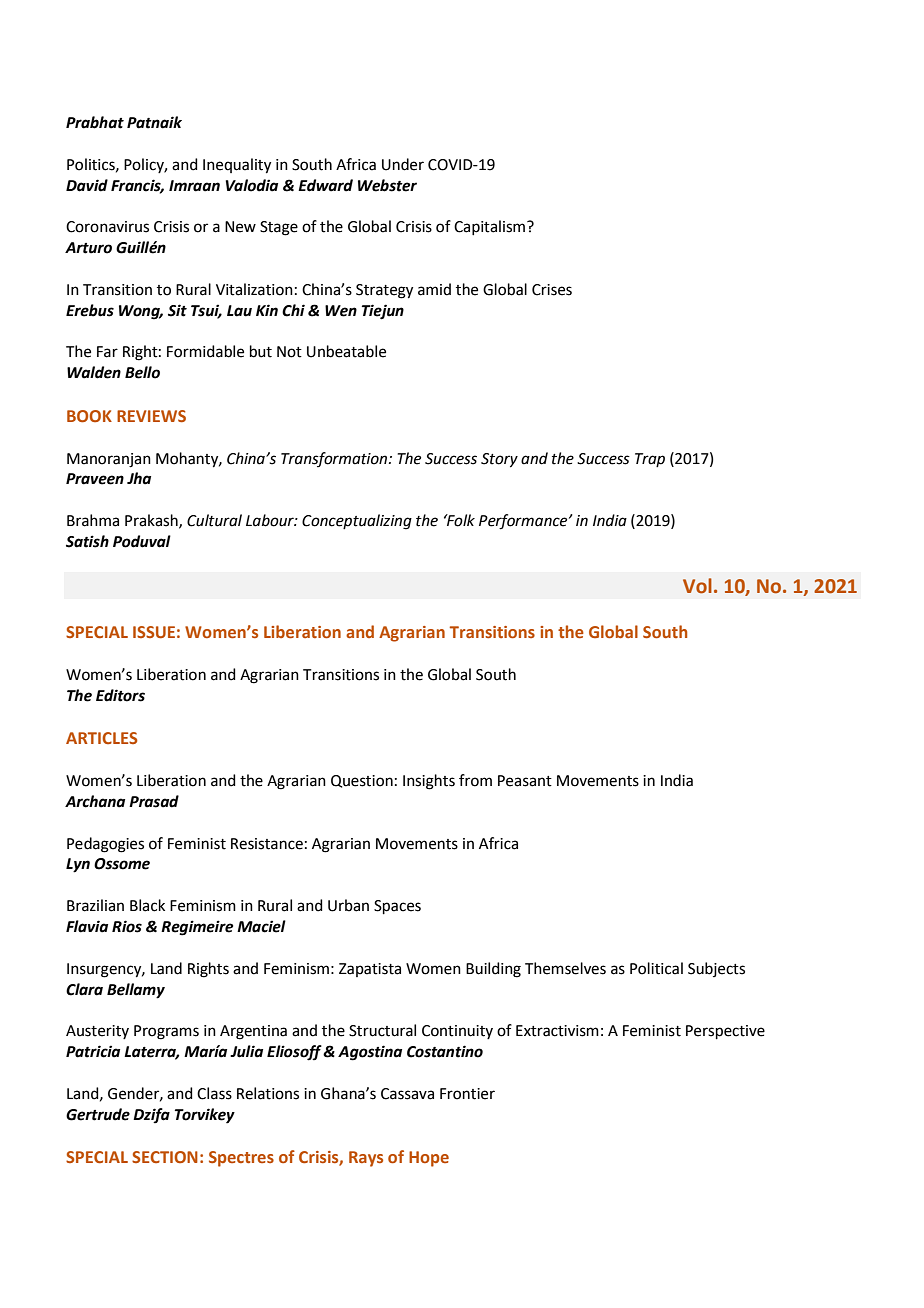  What do you see at coordinates (725, 1032) in the screenshot?
I see `Perspective` at bounding box center [725, 1032].
